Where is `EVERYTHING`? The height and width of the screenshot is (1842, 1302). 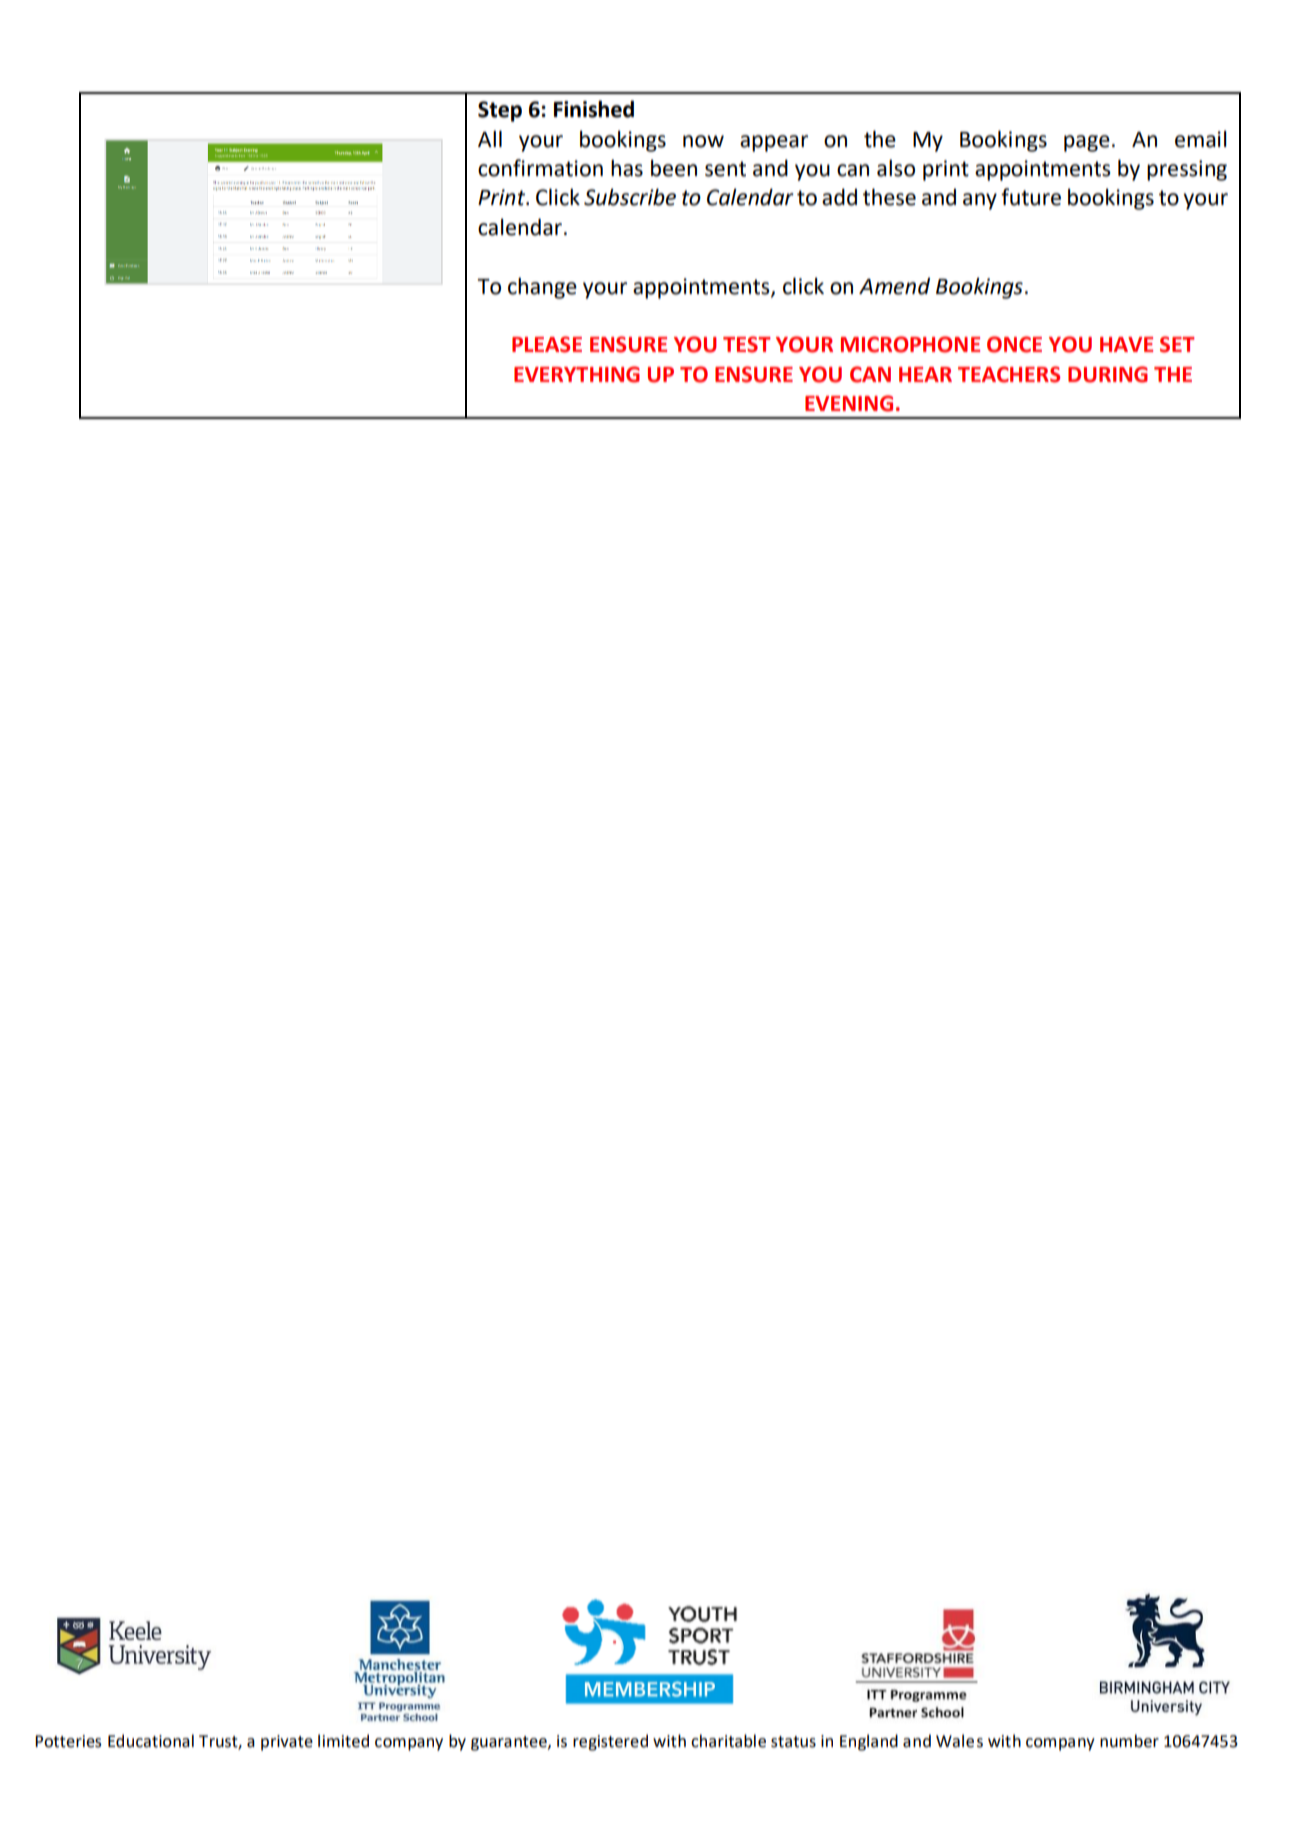
EVERYTHING is located at coordinates (577, 374).
